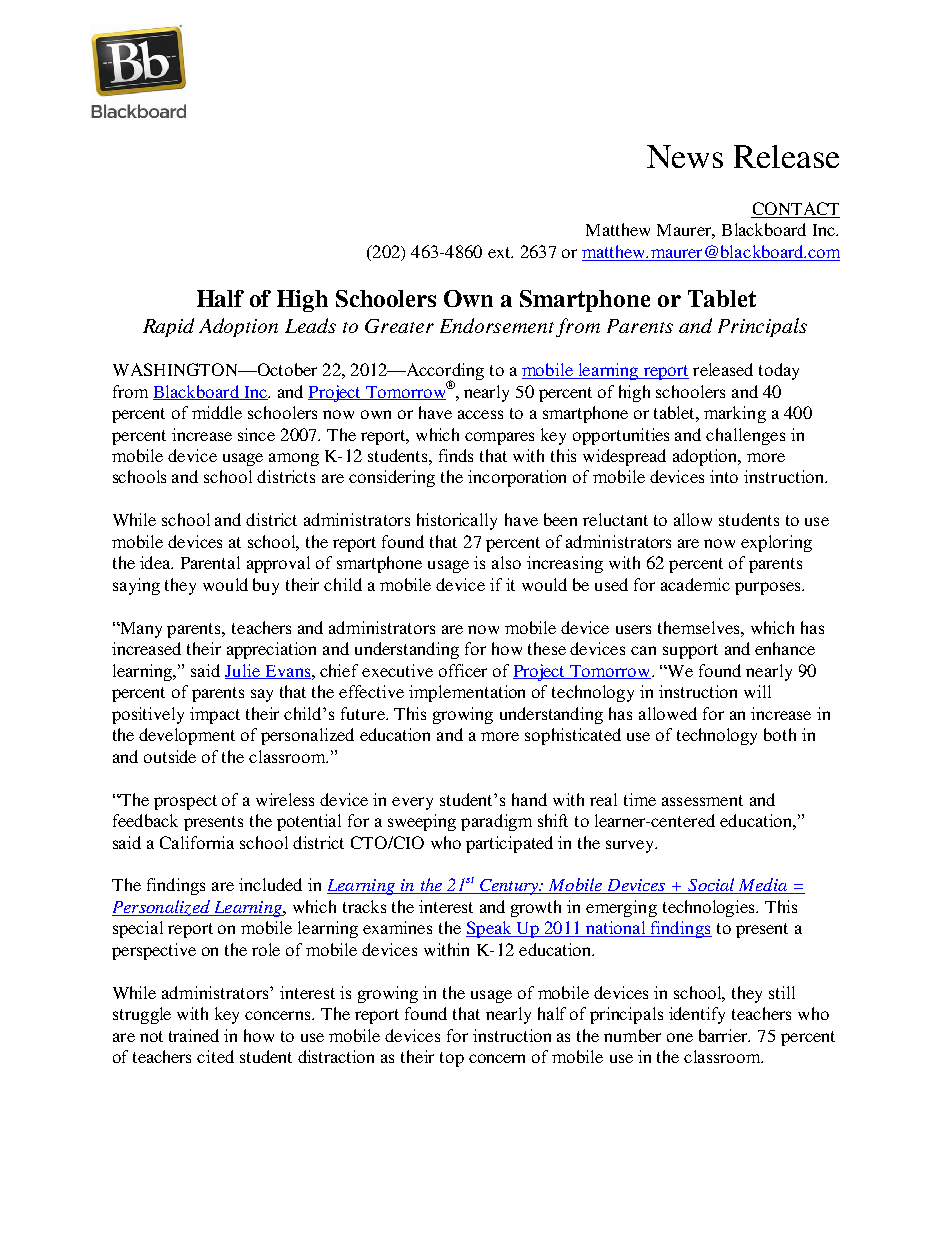 The height and width of the image is (1233, 952). Describe the element at coordinates (780, 734) in the image. I see `both` at that location.
